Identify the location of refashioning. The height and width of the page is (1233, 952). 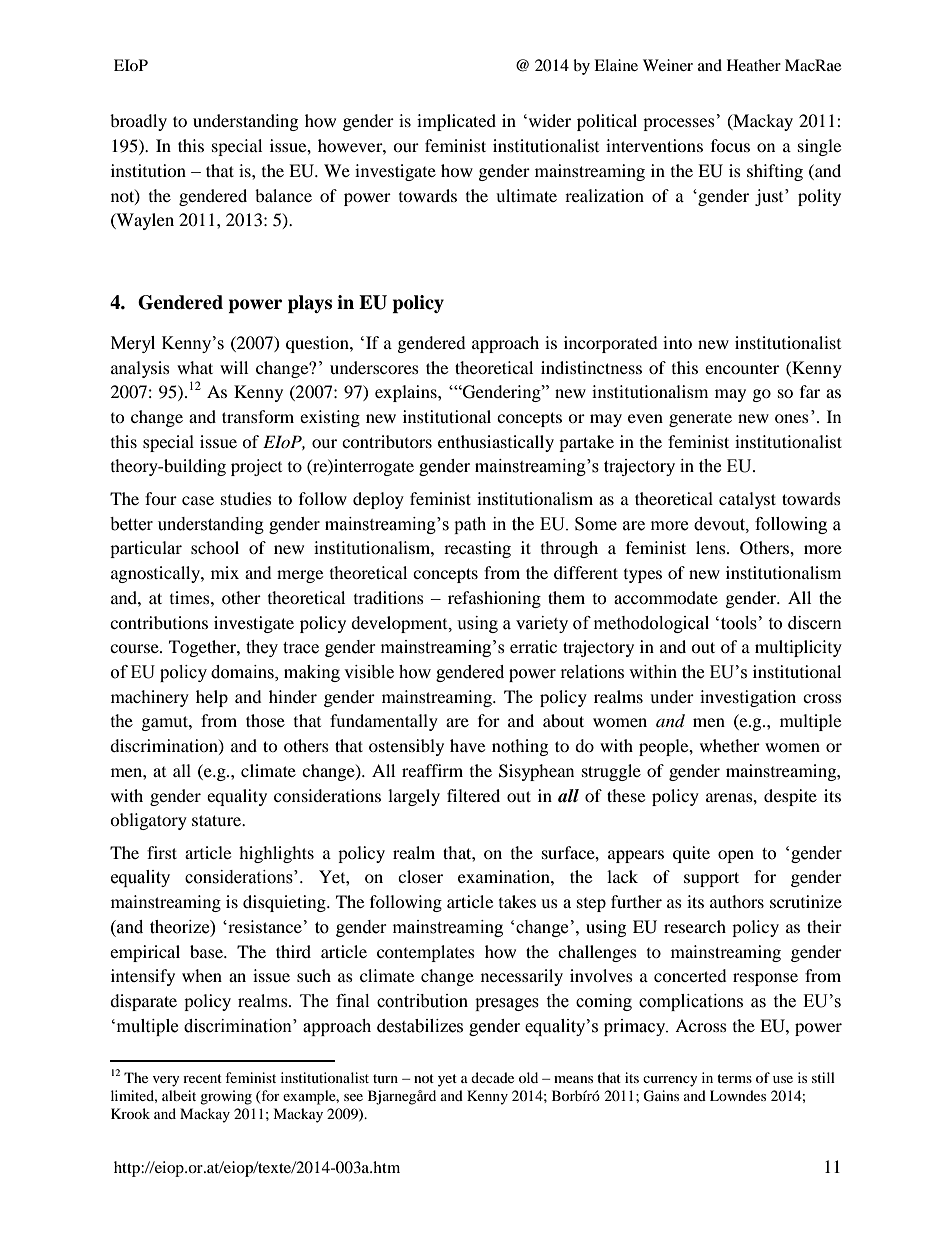
(494, 599).
